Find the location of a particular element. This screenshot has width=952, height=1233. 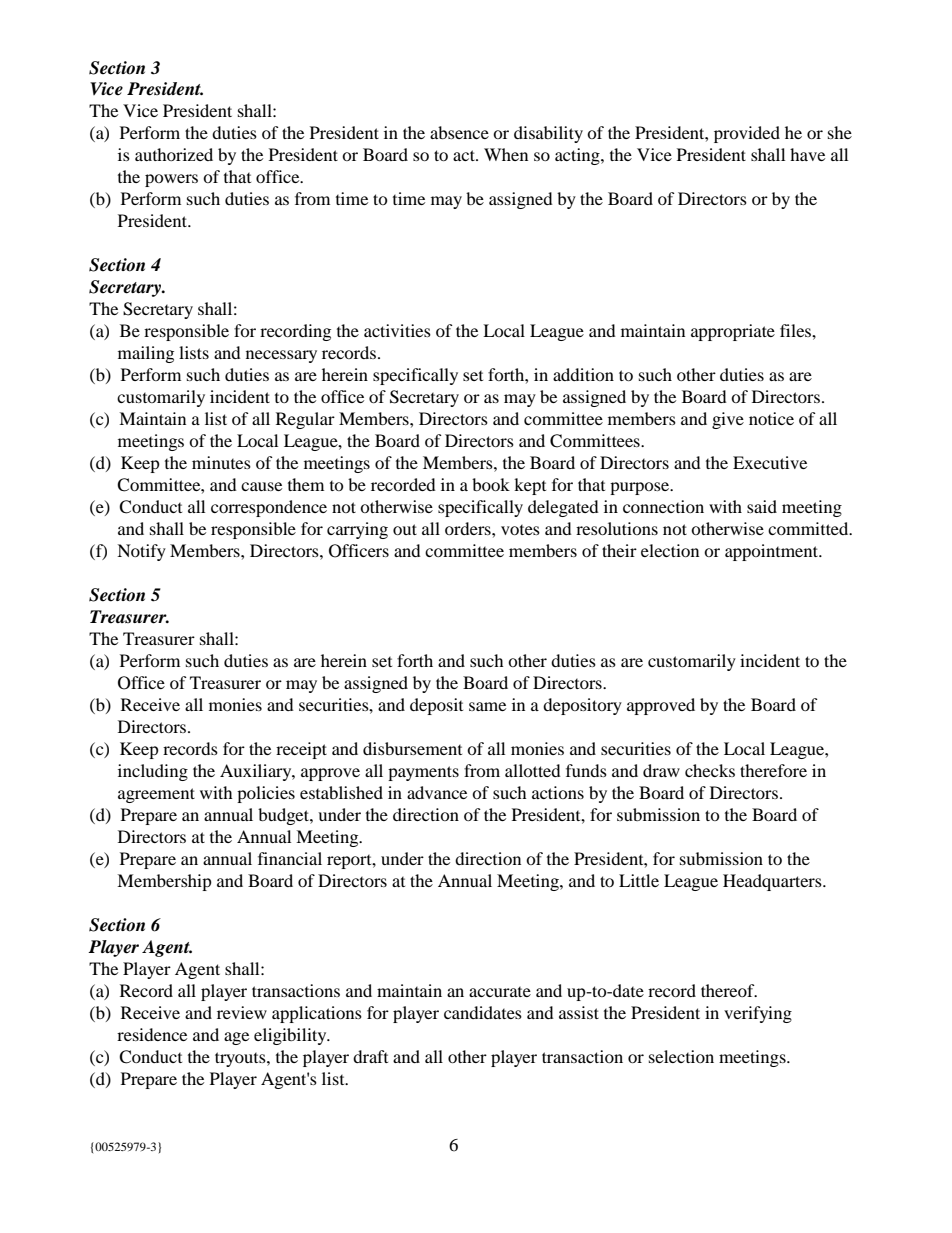

accurate is located at coordinates (500, 992).
